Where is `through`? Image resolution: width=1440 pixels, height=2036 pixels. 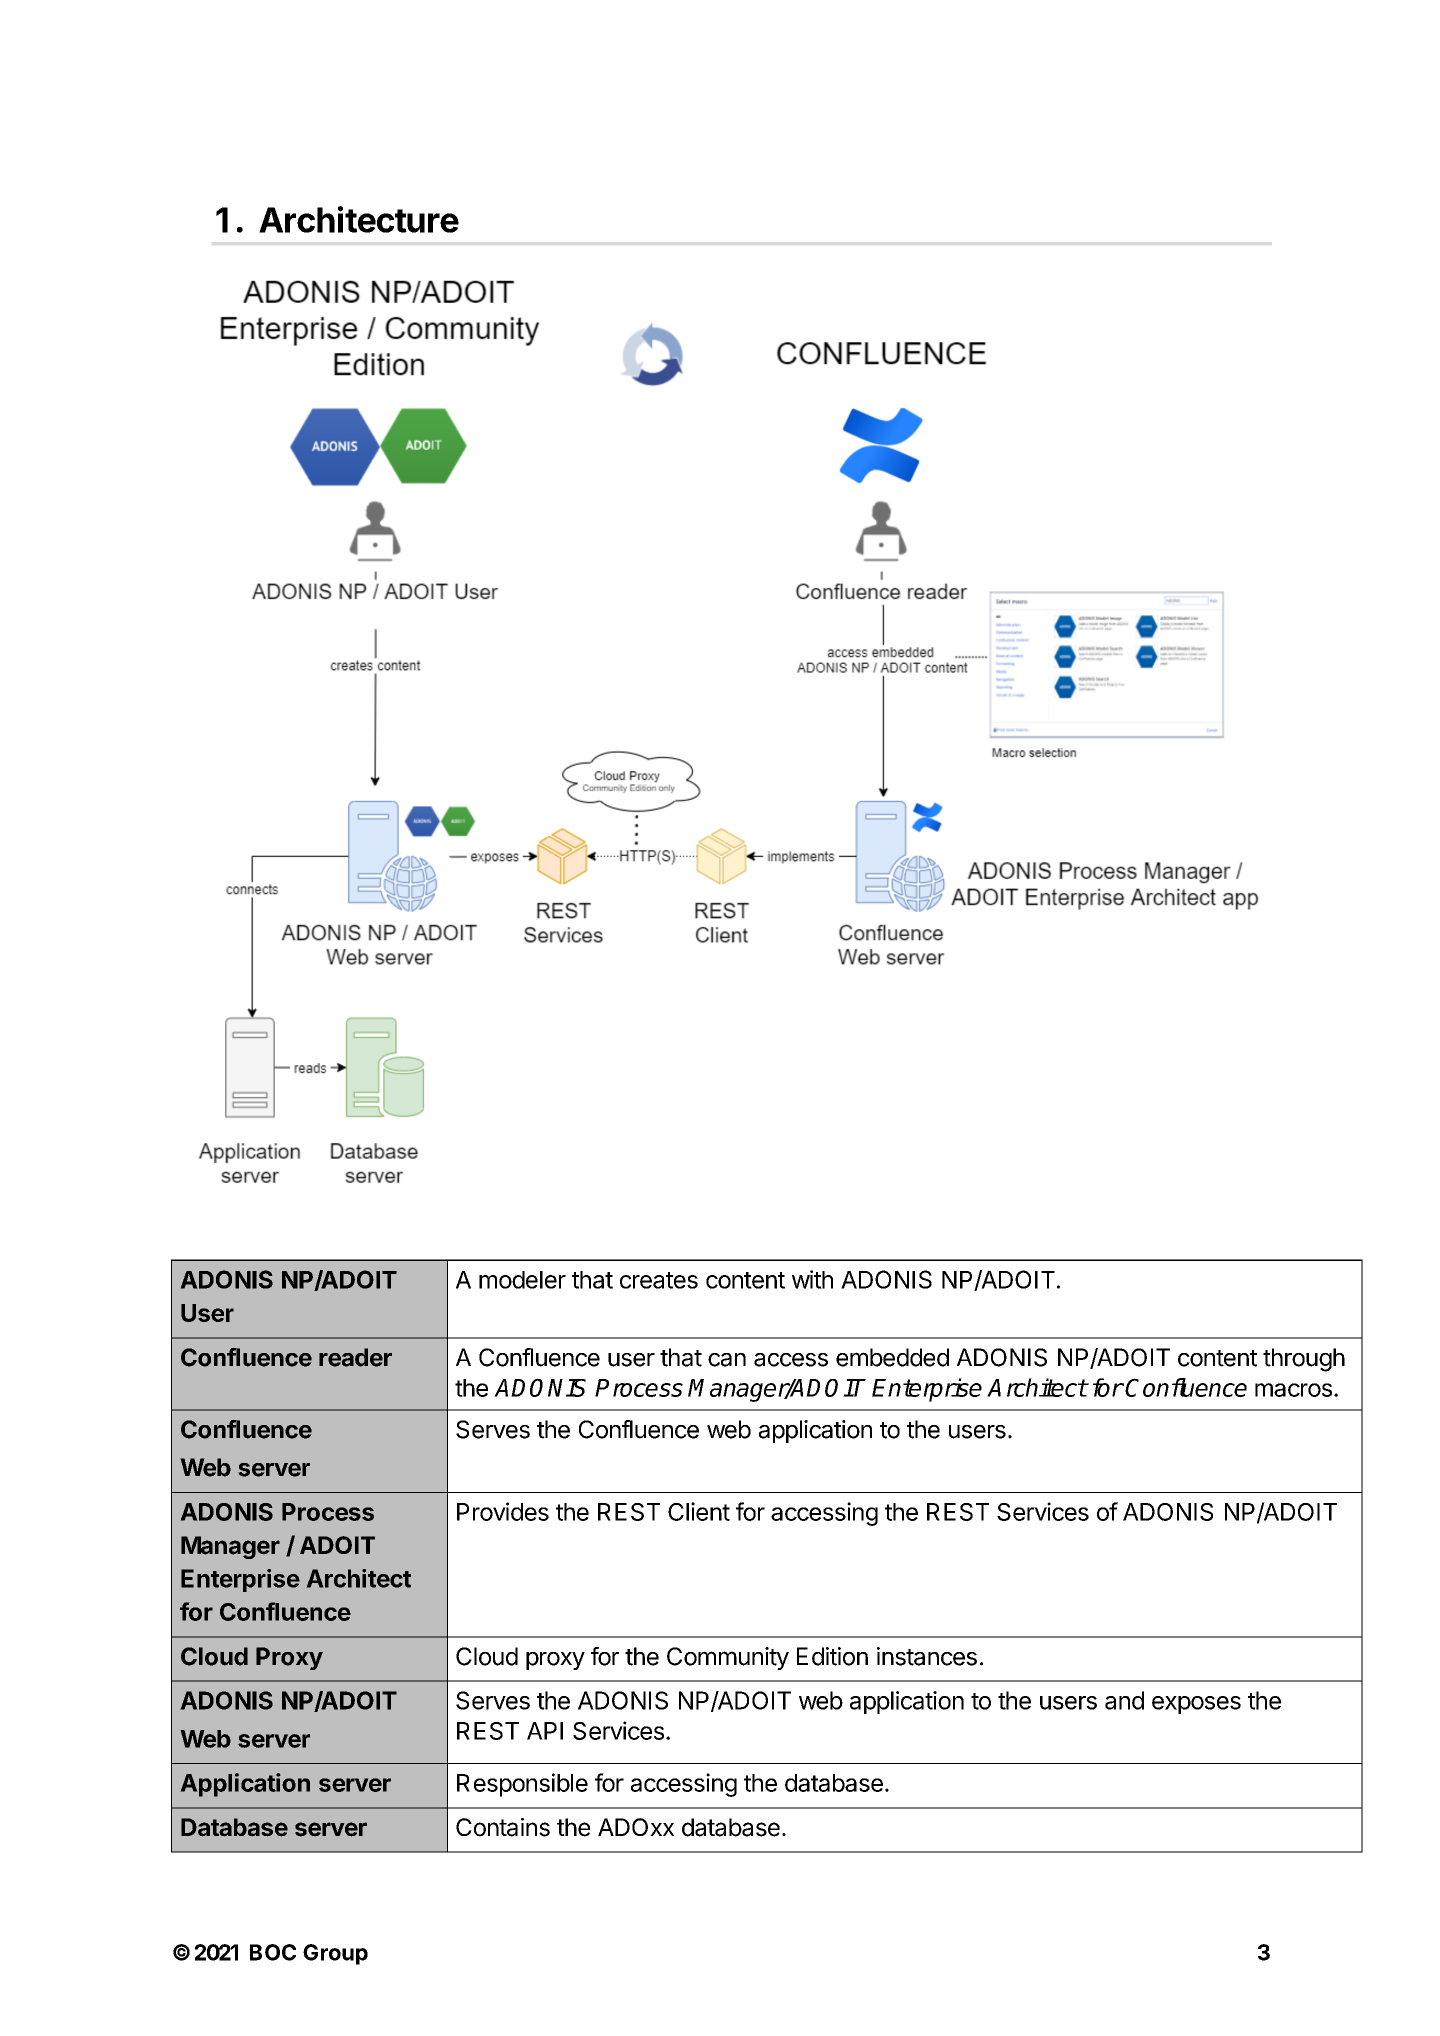 through is located at coordinates (1304, 1360).
